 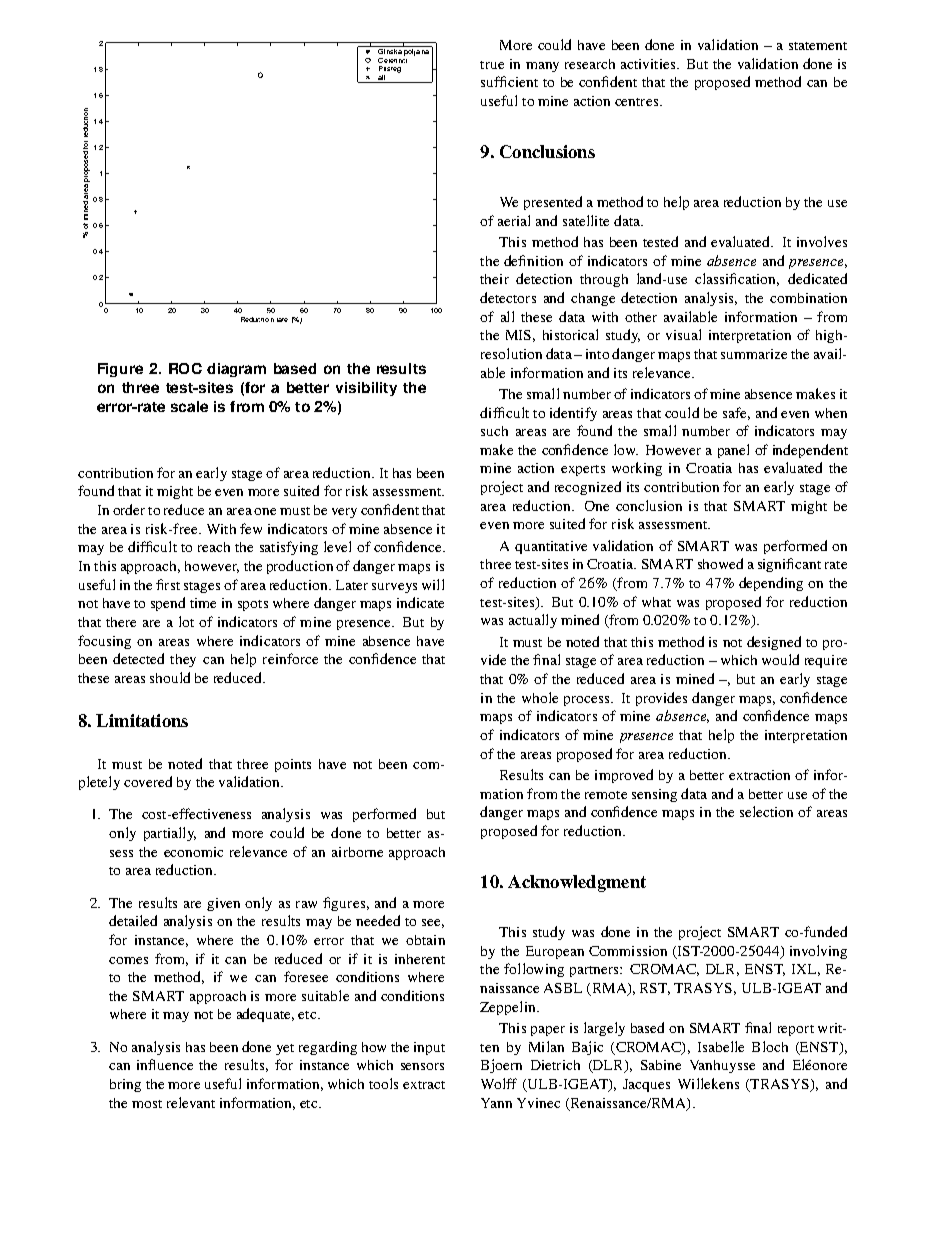 I want to click on statement, so click(x=818, y=46).
